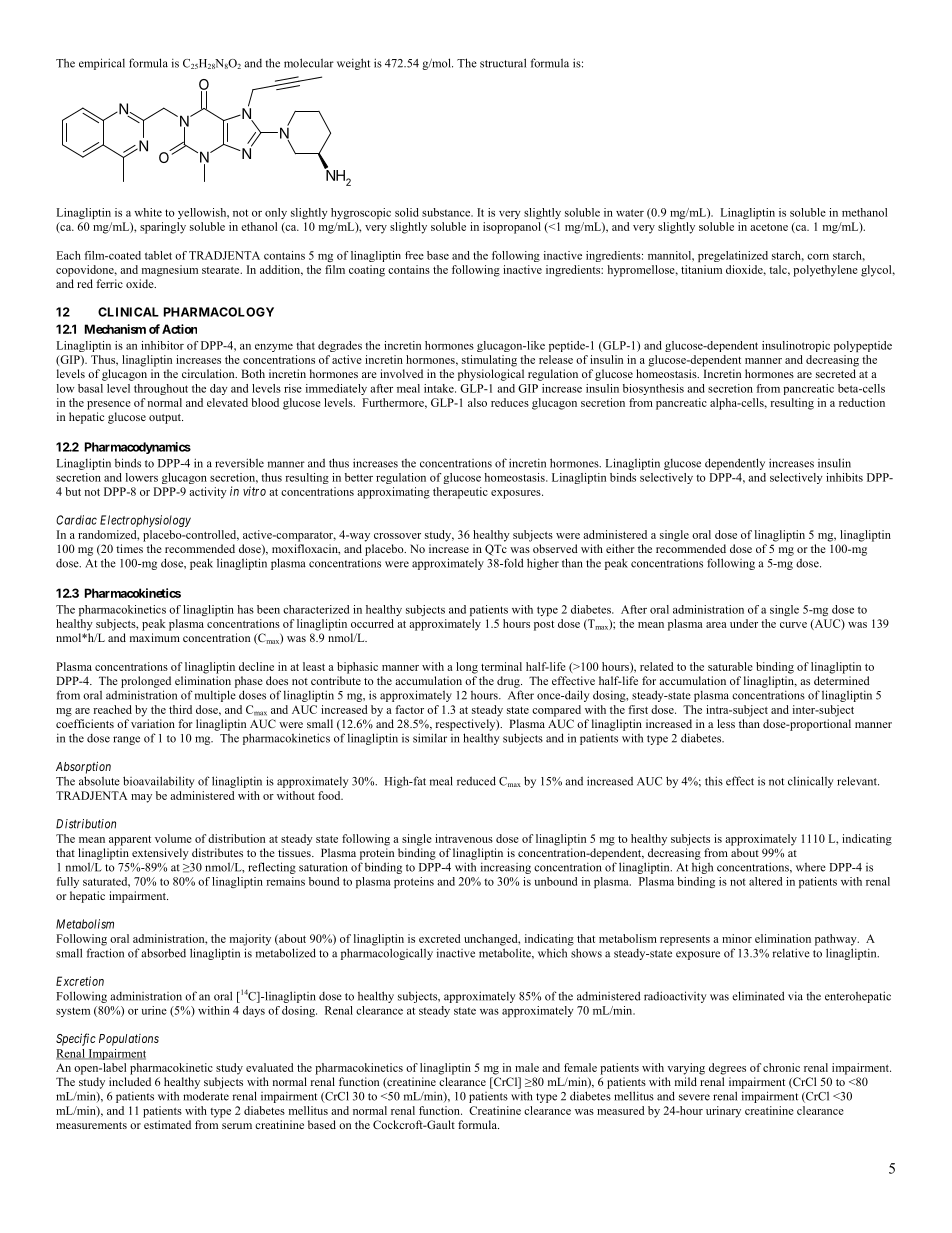  What do you see at coordinates (155, 637) in the image?
I see `maximum` at bounding box center [155, 637].
